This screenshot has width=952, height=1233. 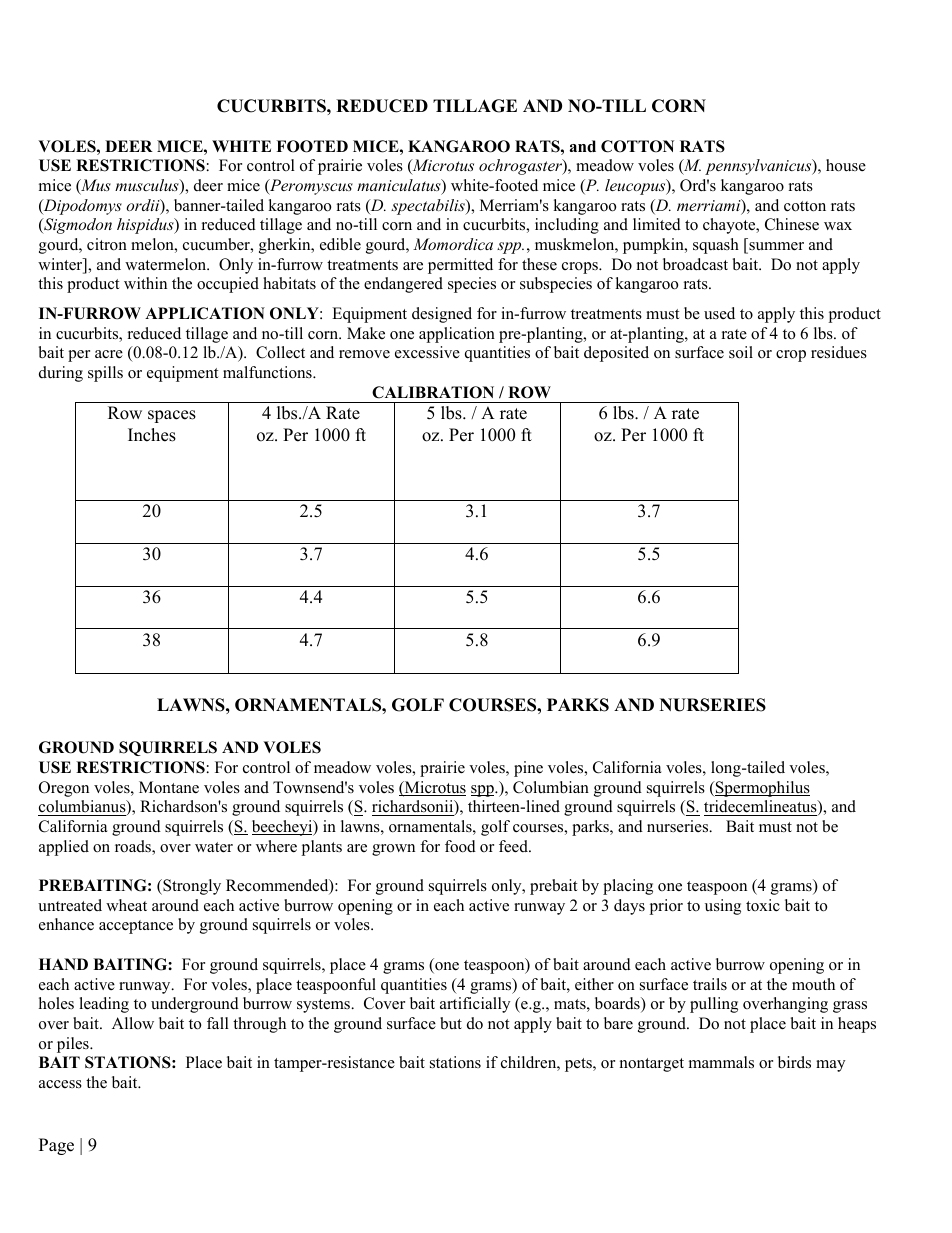 I want to click on Chinese, so click(x=792, y=224).
